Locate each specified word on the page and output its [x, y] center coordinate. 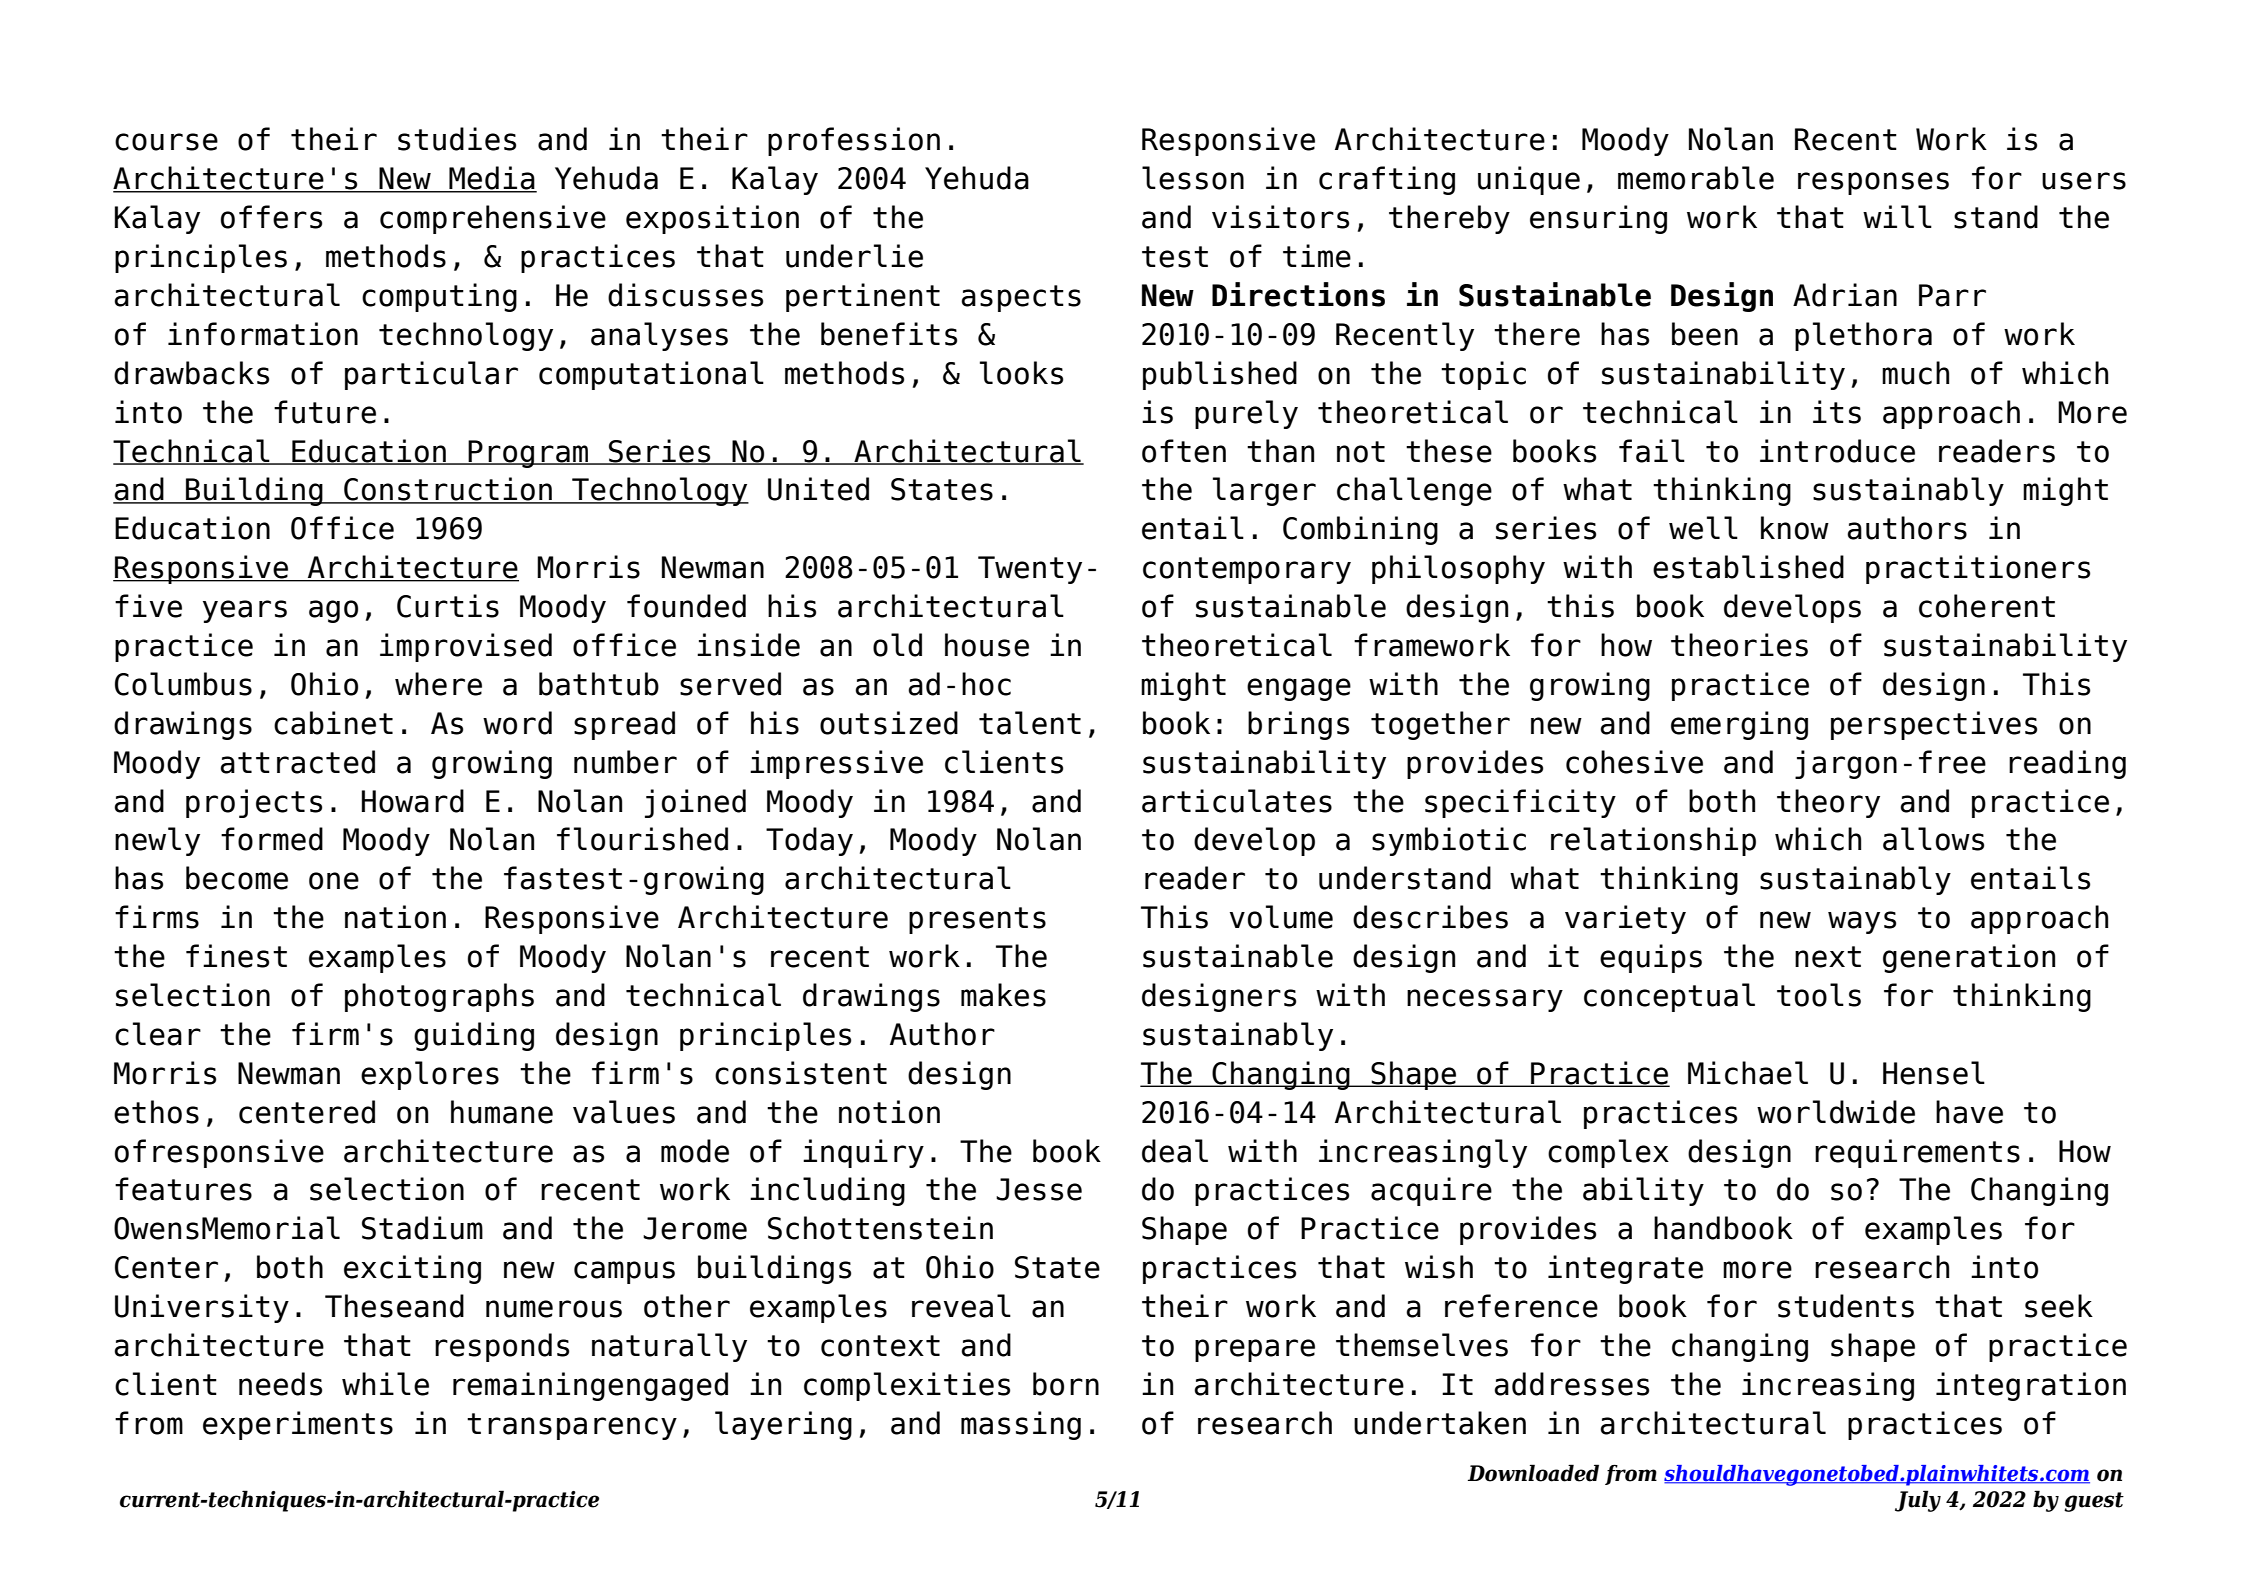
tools [1819, 995]
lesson [1193, 178]
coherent [1987, 606]
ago [333, 611]
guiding [474, 1036]
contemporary [1247, 570]
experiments [298, 1425]
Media [492, 179]
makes [1003, 995]
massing [1021, 1425]
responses [1873, 183]
